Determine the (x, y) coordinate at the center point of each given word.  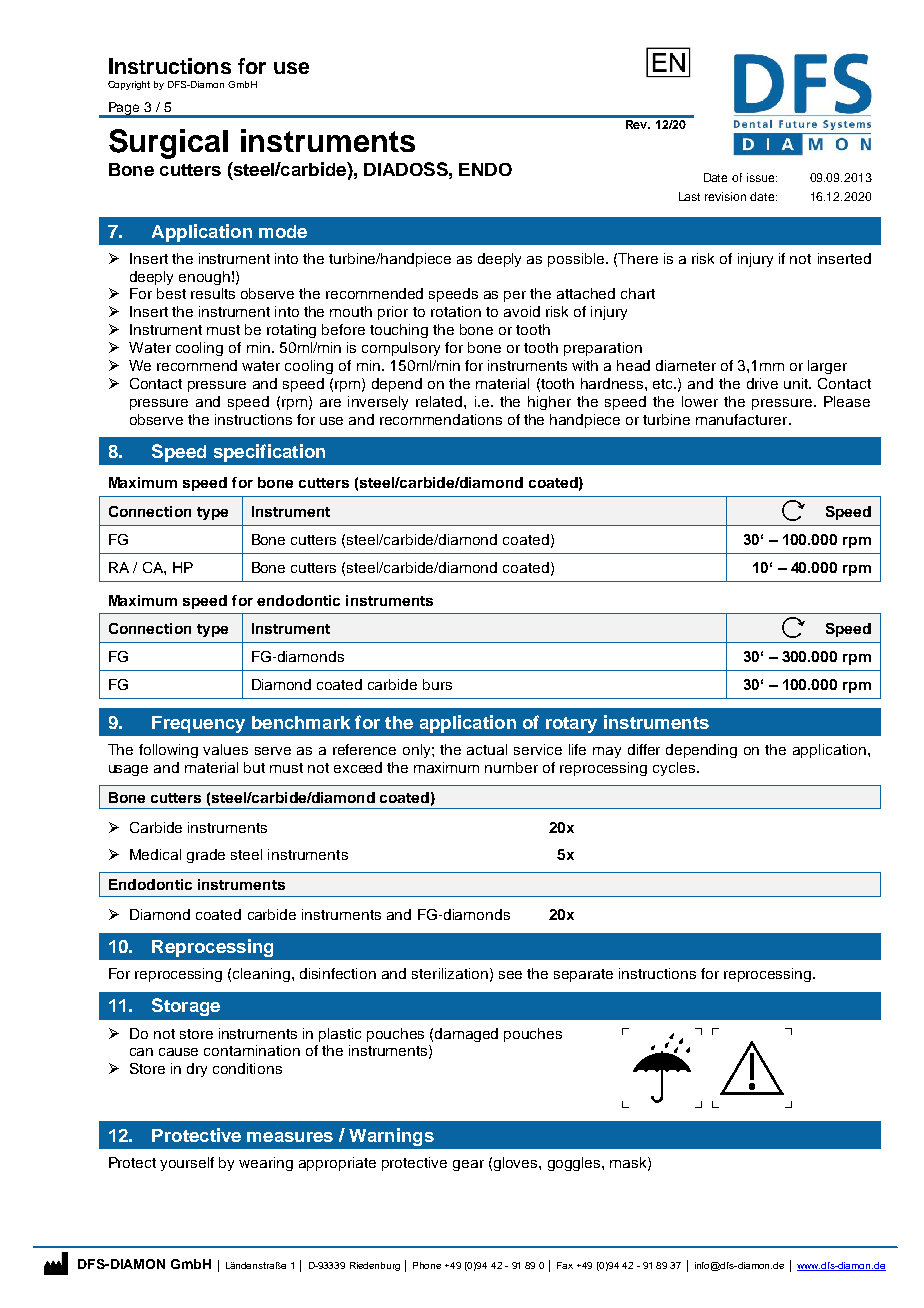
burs (437, 684)
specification (269, 453)
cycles (675, 769)
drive (762, 383)
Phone (427, 1265)
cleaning (263, 975)
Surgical (168, 144)
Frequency (198, 724)
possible (577, 260)
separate (583, 975)
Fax (565, 1265)
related (440, 401)
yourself (187, 1164)
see (510, 975)
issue (762, 177)
